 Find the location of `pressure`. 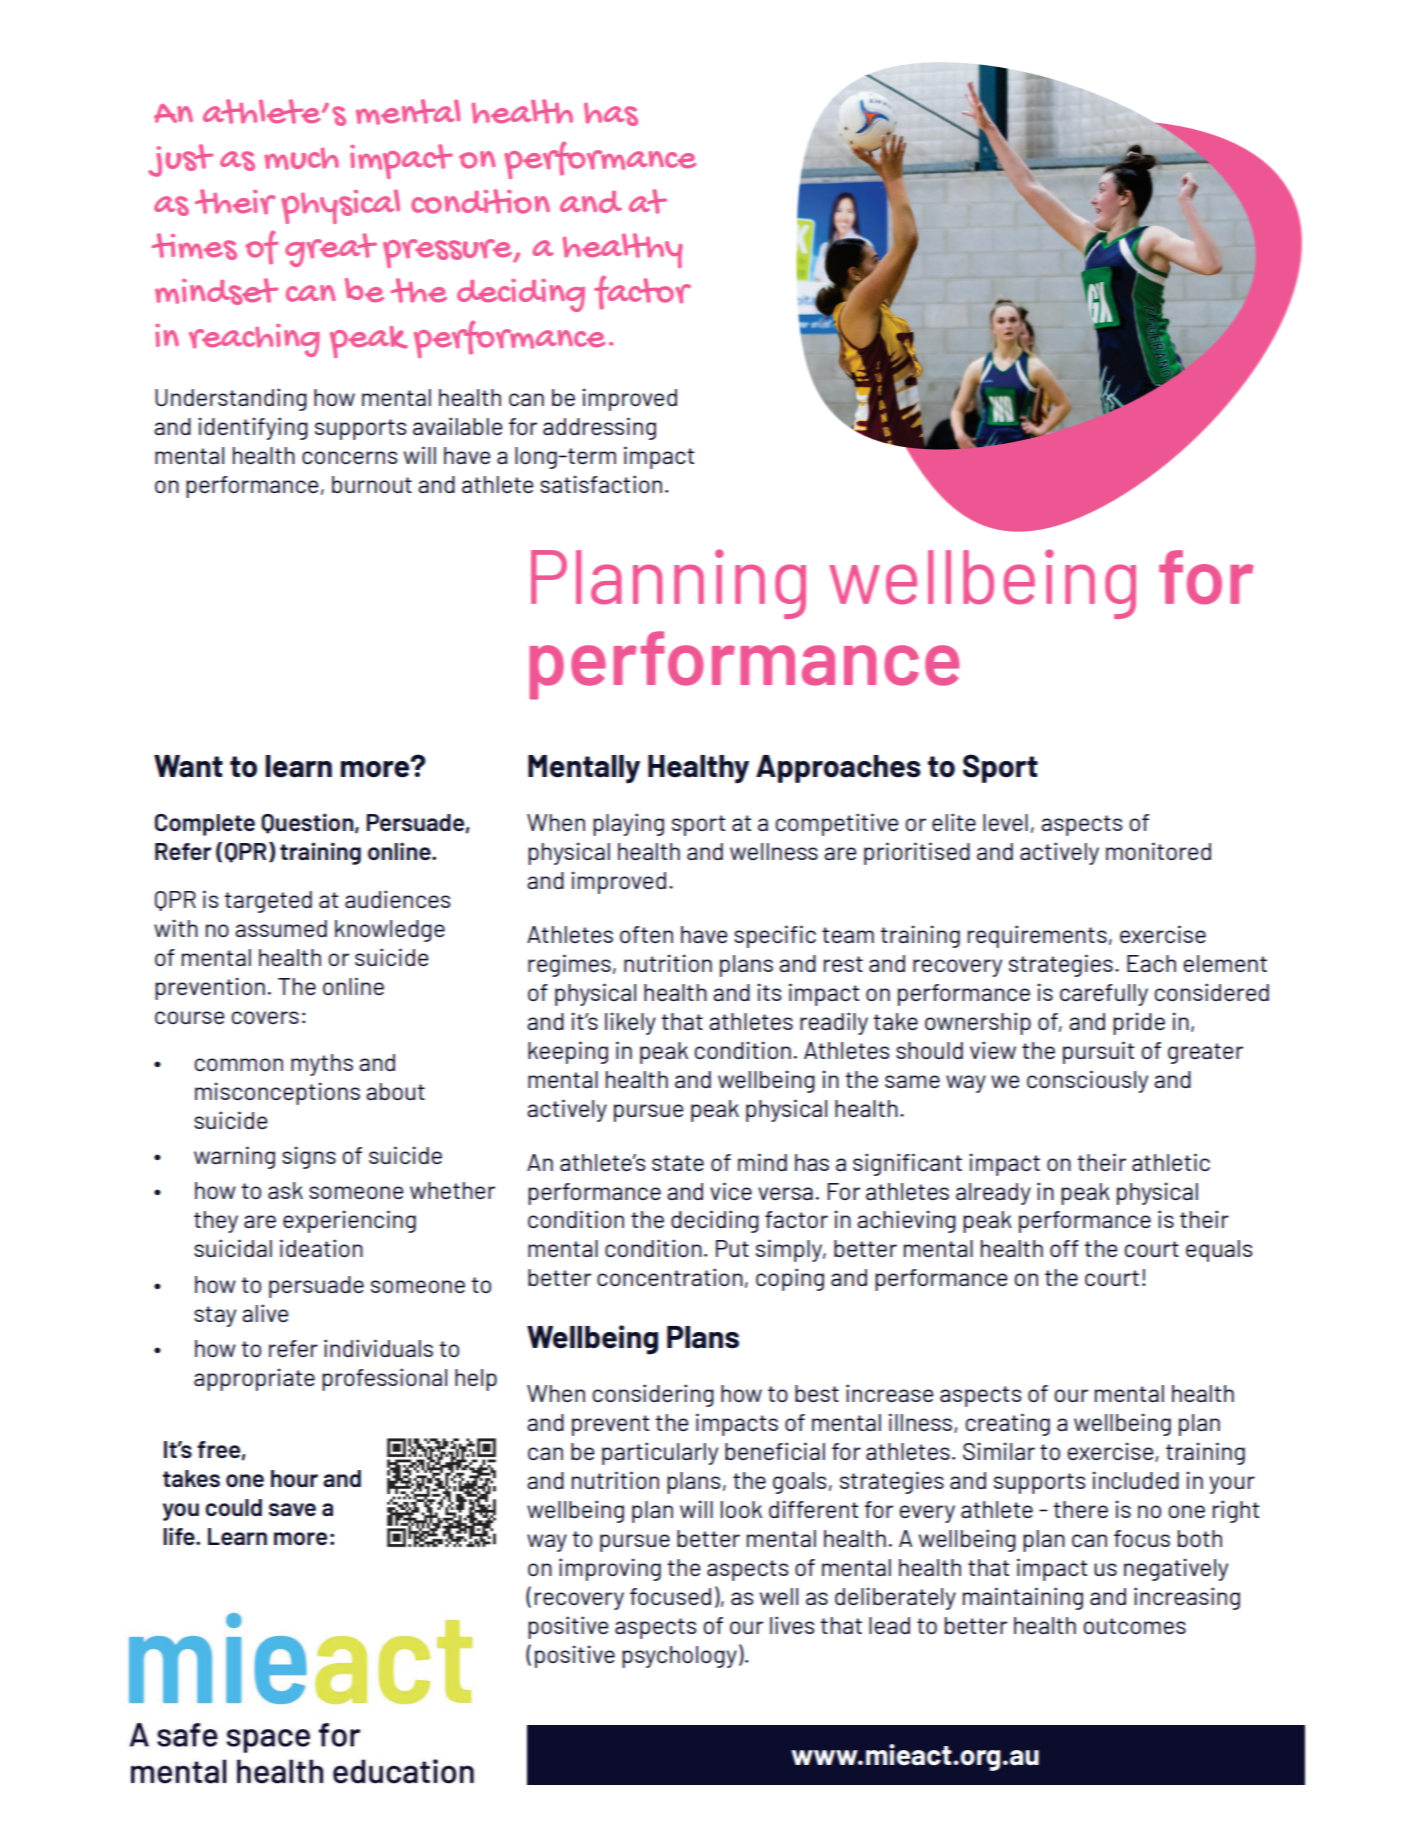

pressure is located at coordinates (448, 253).
